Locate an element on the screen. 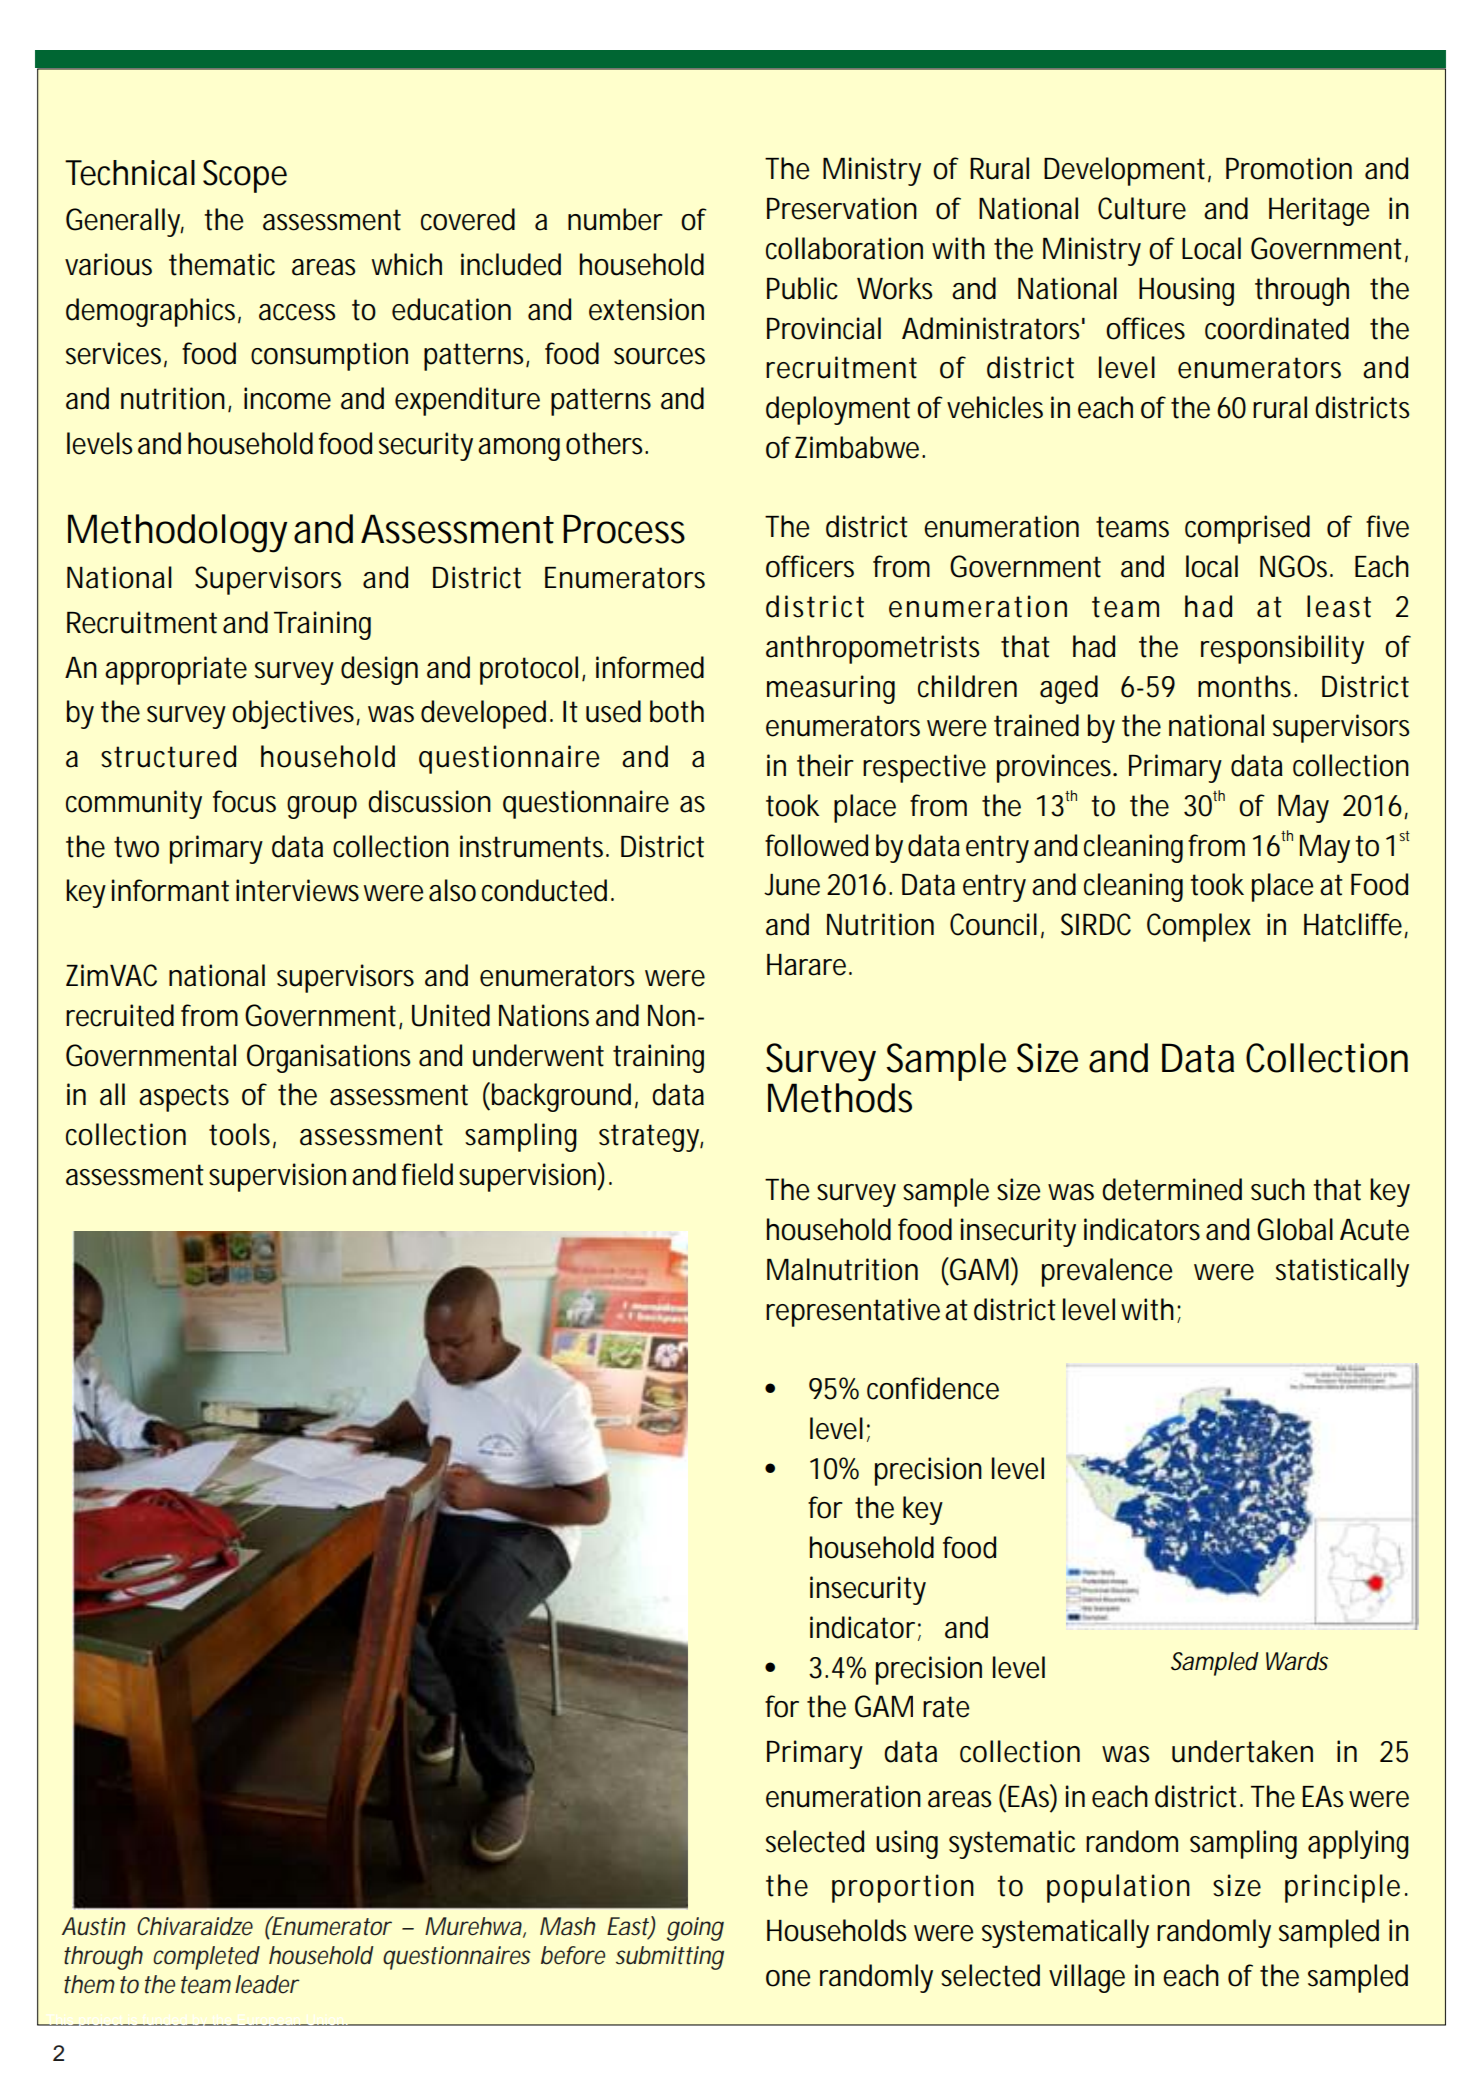 This screenshot has height=2093, width=1480. Scope is located at coordinates (245, 176).
